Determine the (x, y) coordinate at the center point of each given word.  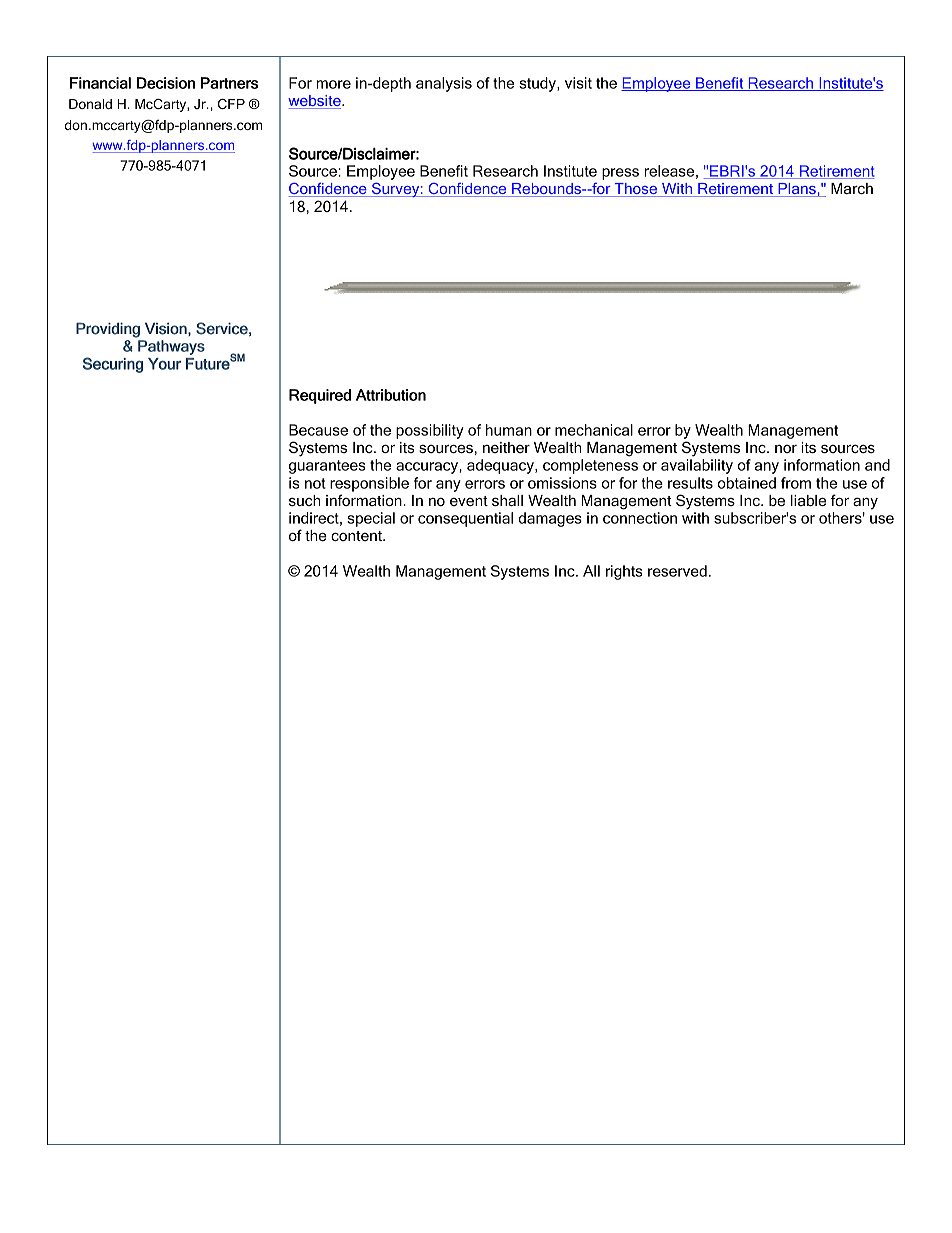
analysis (444, 84)
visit (578, 83)
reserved (677, 571)
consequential (465, 519)
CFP (231, 104)
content (357, 536)
